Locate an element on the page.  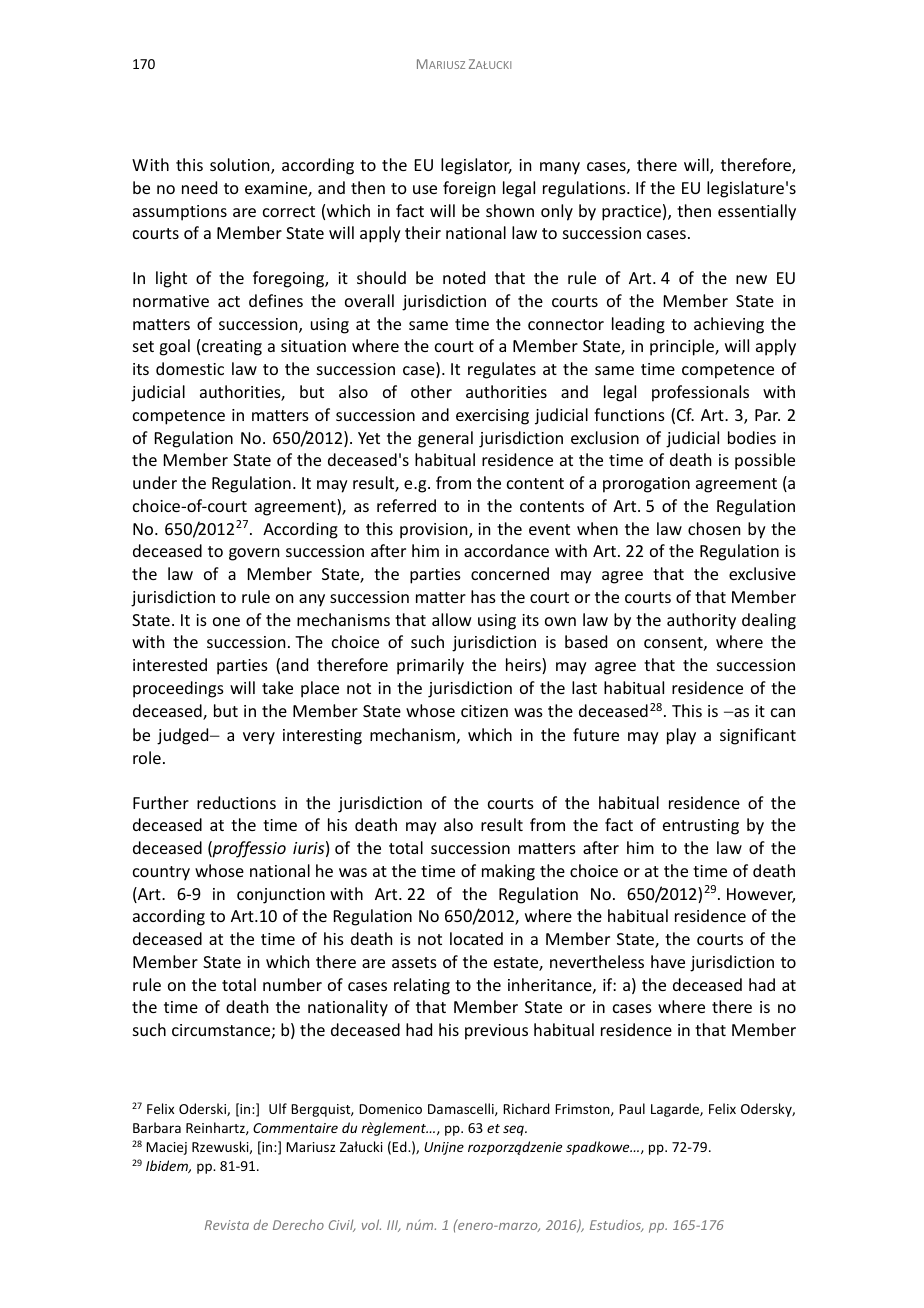
general is located at coordinates (445, 439).
